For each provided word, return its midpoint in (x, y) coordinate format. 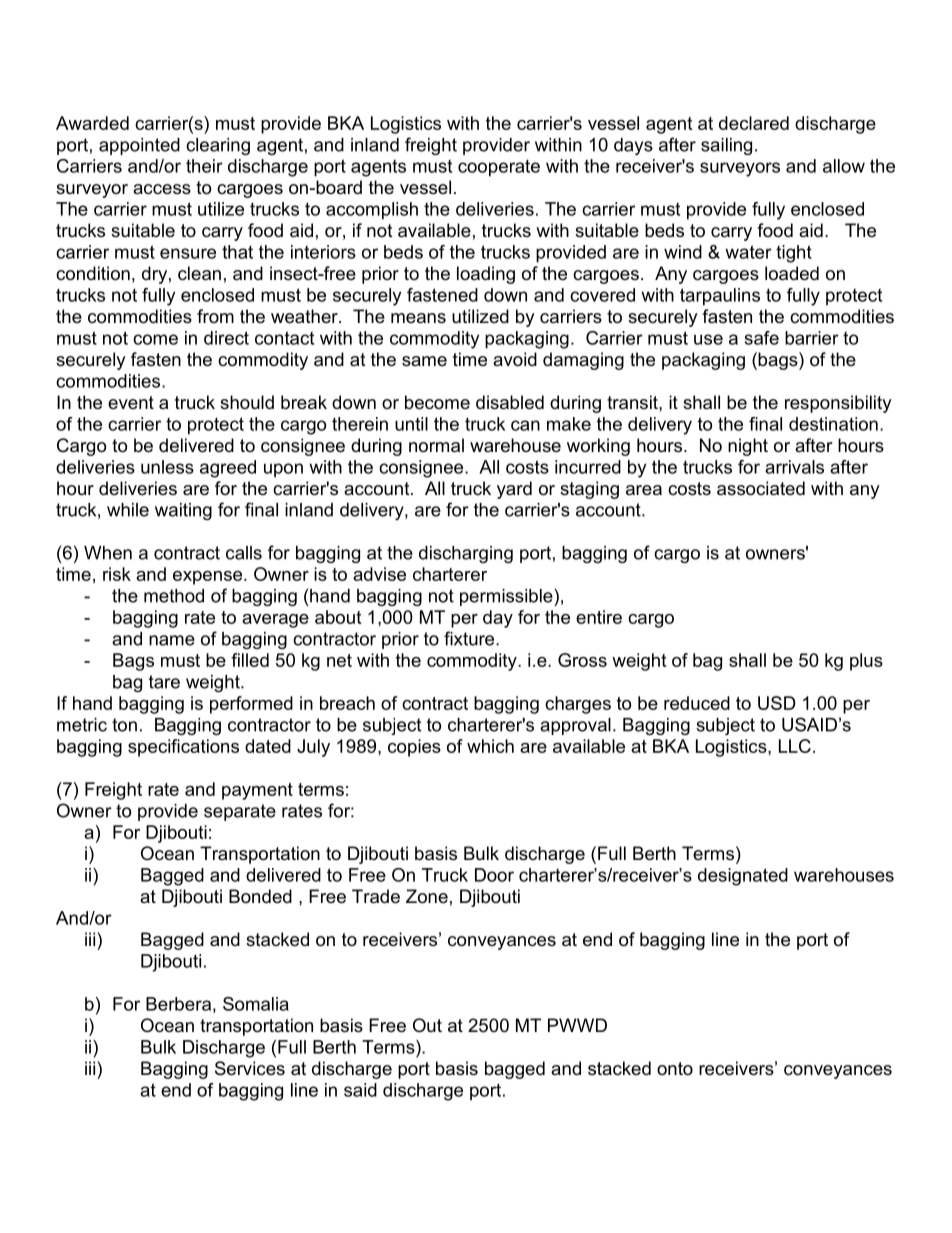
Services (250, 1068)
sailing (726, 146)
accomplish (372, 211)
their (204, 166)
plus (866, 662)
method (174, 596)
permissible (507, 597)
